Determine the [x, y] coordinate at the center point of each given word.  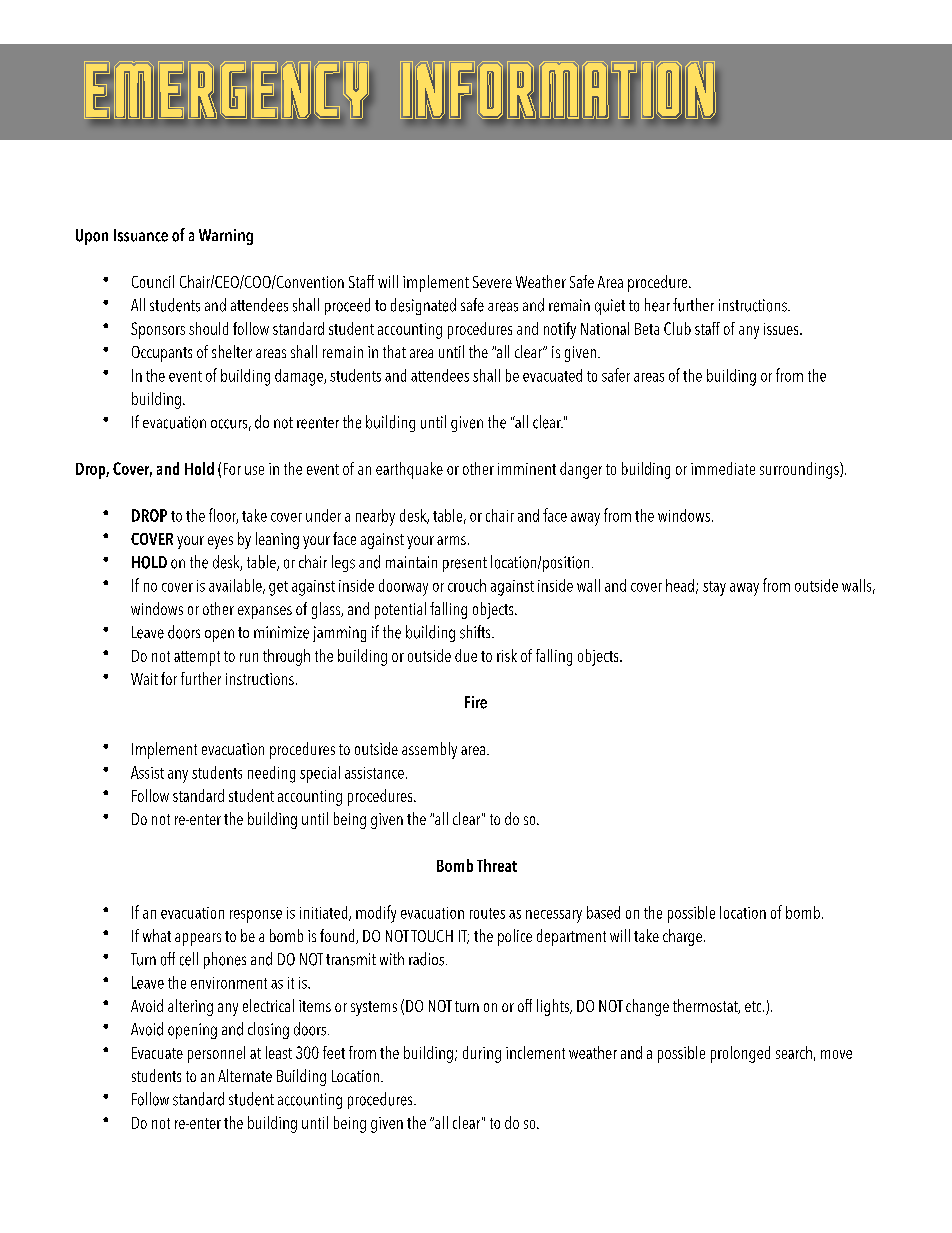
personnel [216, 1054]
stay [714, 588]
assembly [429, 750]
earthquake [409, 470]
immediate [723, 468]
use [254, 470]
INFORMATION [558, 91]
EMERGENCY [227, 91]
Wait [144, 679]
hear [657, 305]
